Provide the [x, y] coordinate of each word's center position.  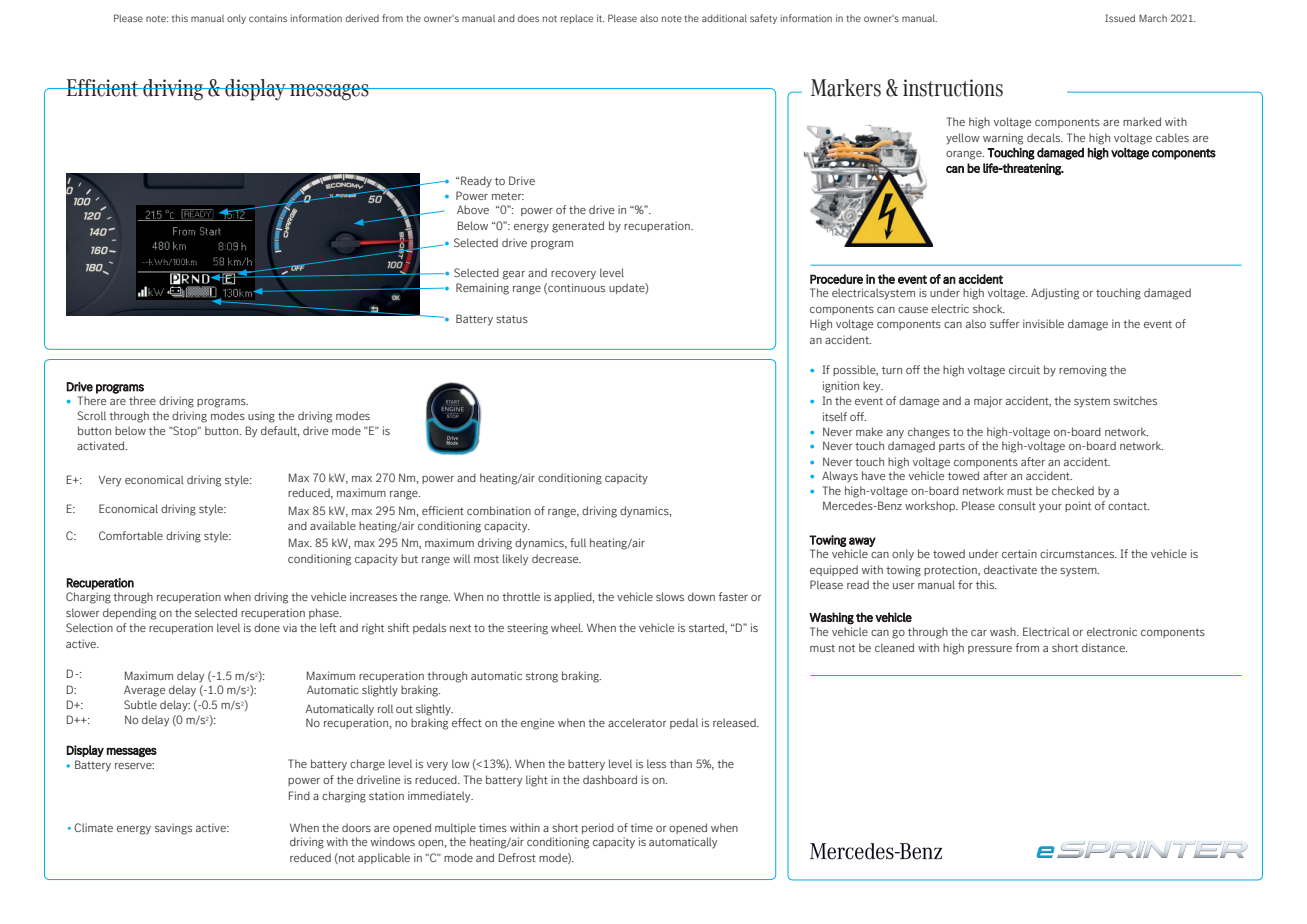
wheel [567, 627]
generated [578, 227]
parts [952, 447]
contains [268, 18]
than [681, 763]
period [598, 828]
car [979, 633]
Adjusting [1055, 294]
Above [473, 209]
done [267, 627]
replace [577, 19]
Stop [185, 431]
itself [835, 416]
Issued [1120, 18]
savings [173, 829]
